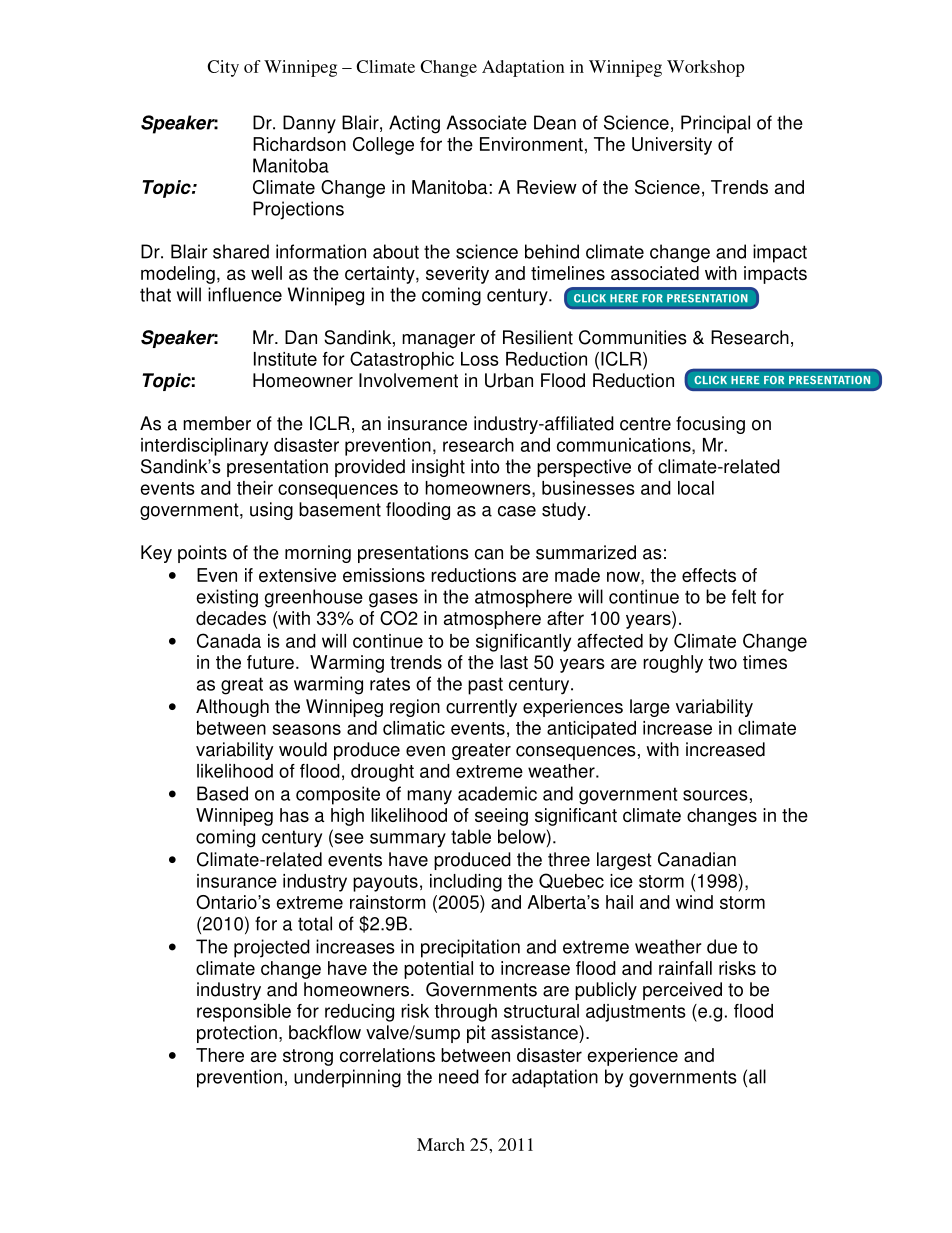 Image resolution: width=952 pixels, height=1233 pixels. I want to click on need, so click(459, 1076).
